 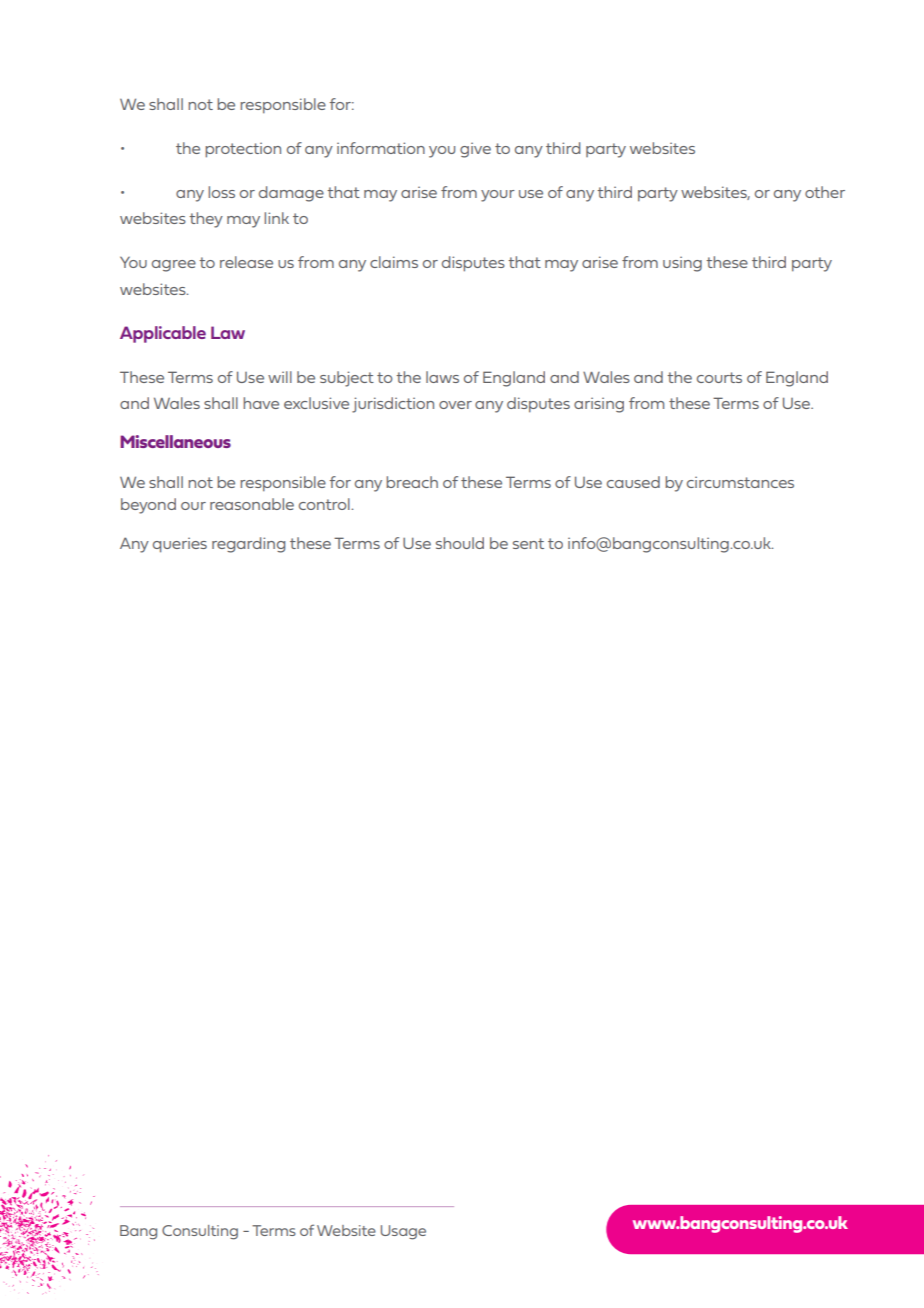 I want to click on courts, so click(x=719, y=377).
